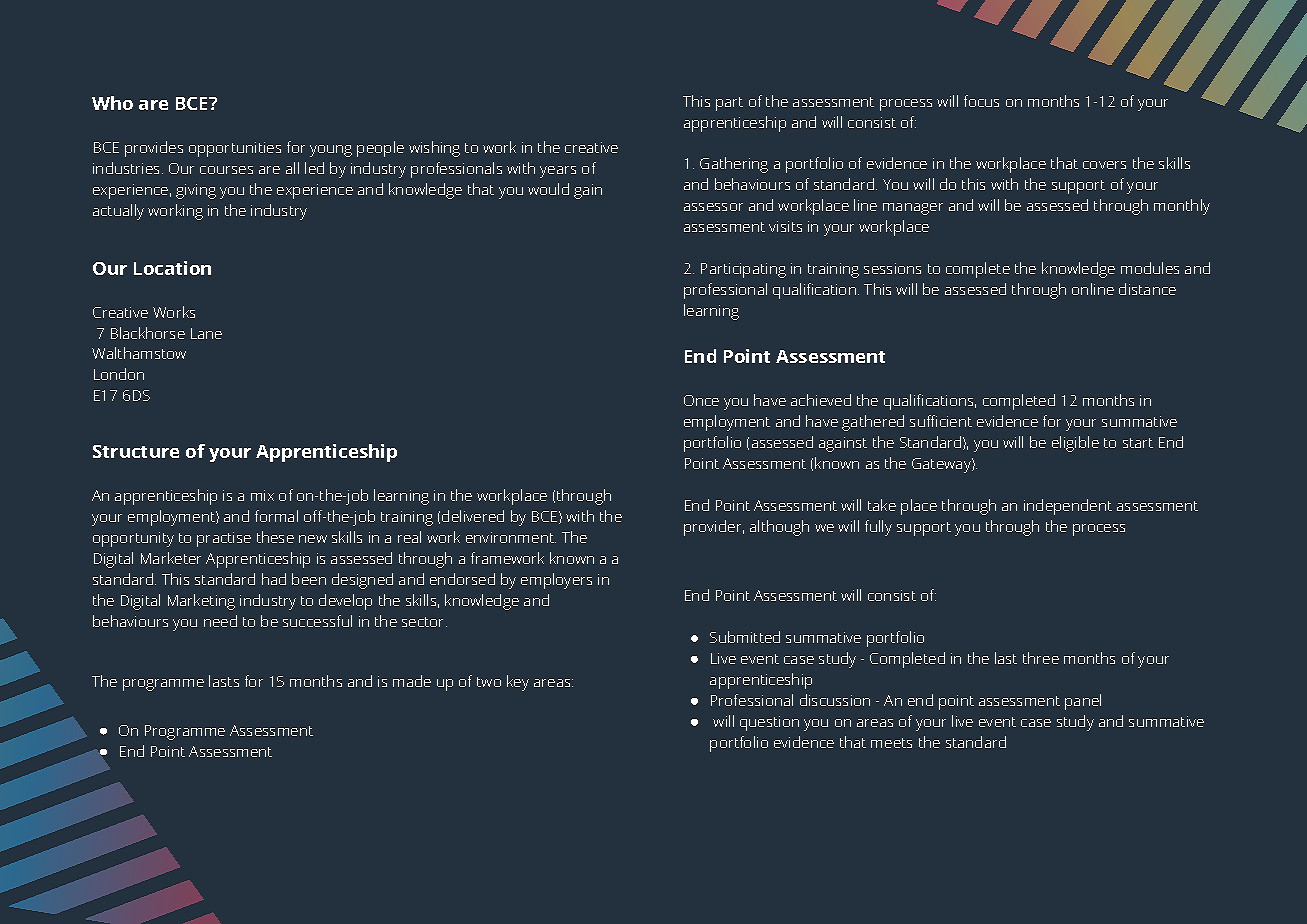  Describe the element at coordinates (769, 723) in the screenshot. I see `question` at that location.
